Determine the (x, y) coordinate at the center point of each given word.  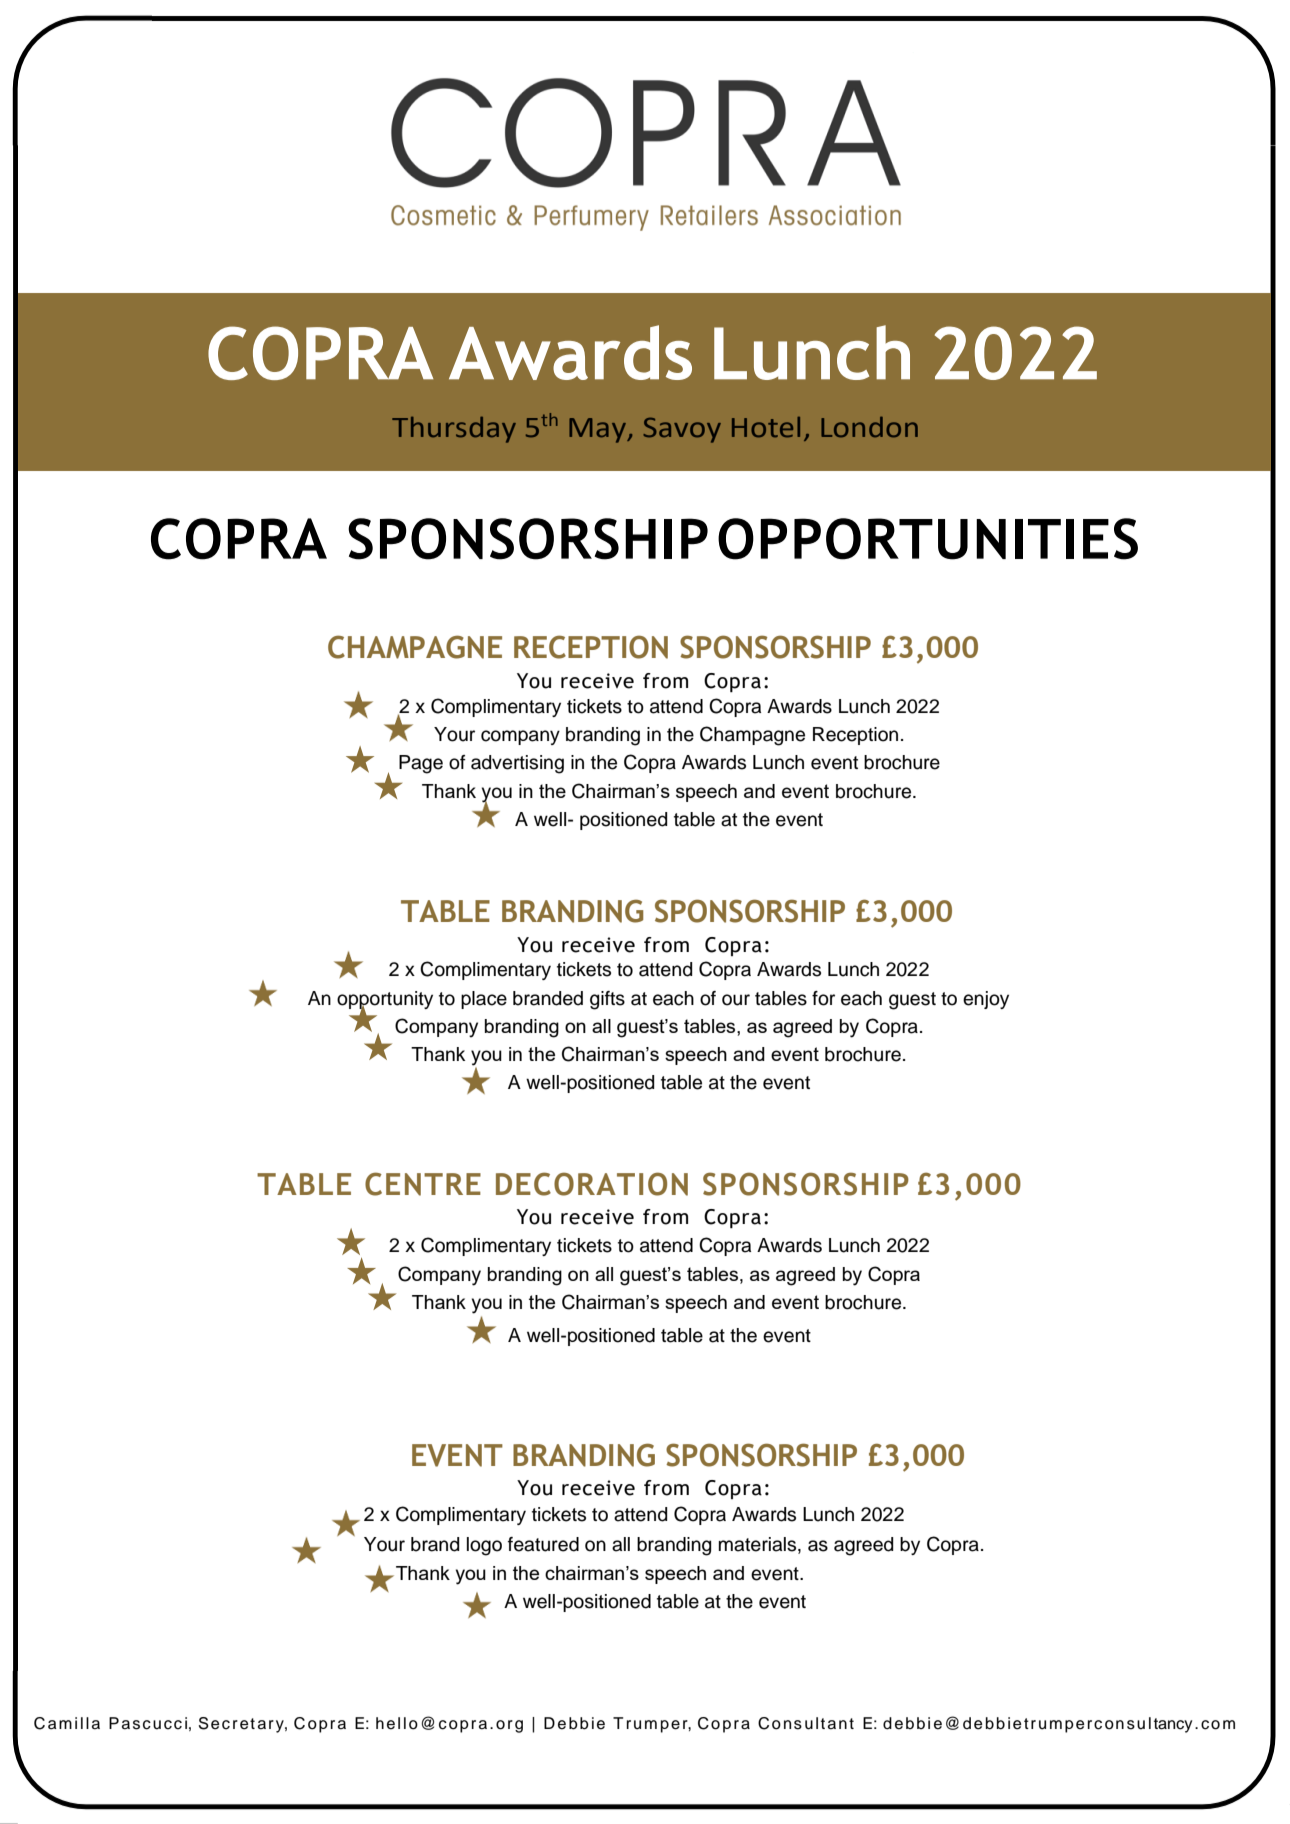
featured (543, 1544)
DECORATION (592, 1184)
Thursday (454, 430)
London (869, 427)
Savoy (682, 430)
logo (484, 1546)
